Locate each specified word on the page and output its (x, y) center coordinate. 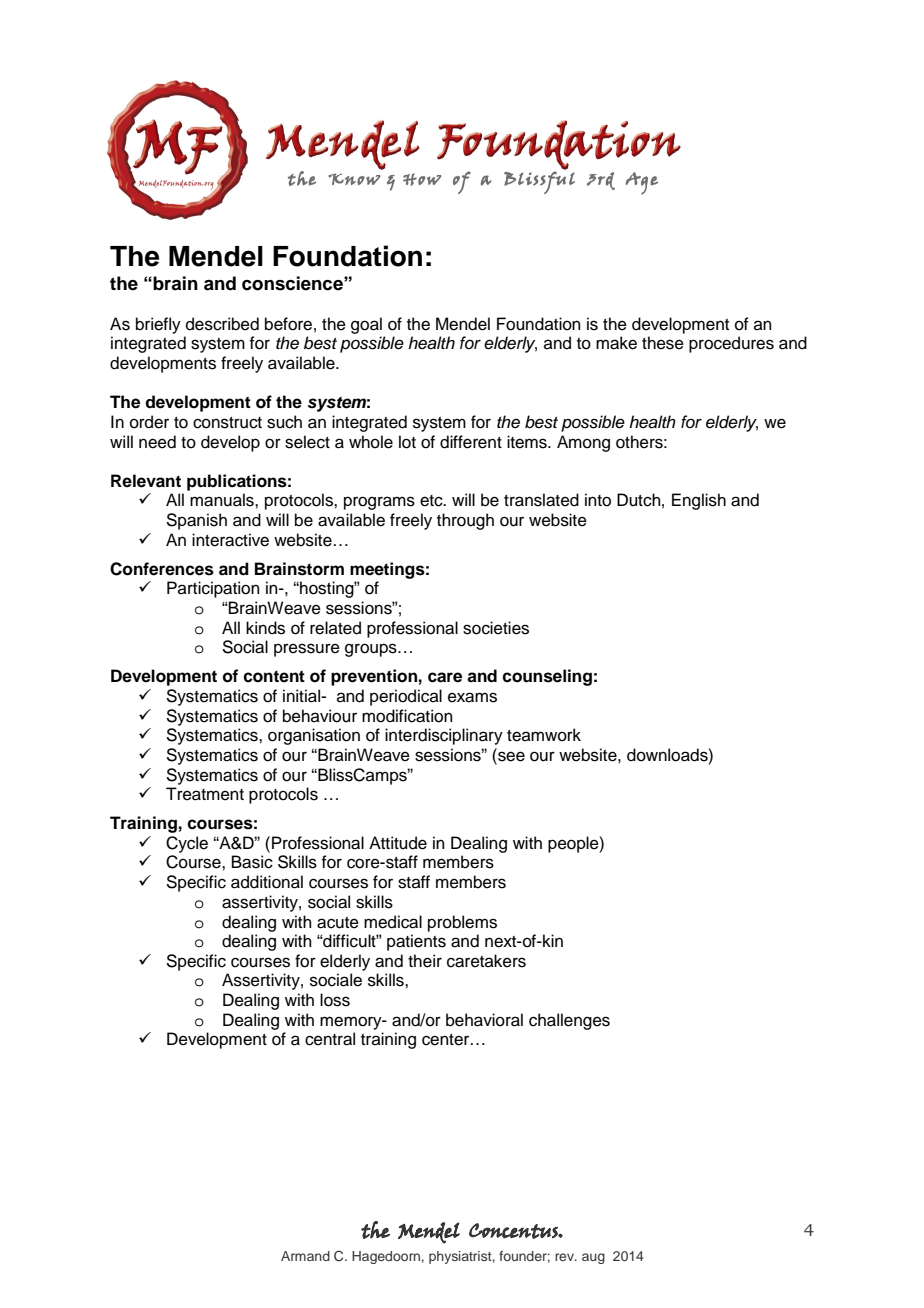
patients (416, 942)
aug (593, 1258)
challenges (569, 1021)
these (663, 343)
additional (267, 882)
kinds (265, 628)
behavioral (484, 1020)
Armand (305, 1256)
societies (496, 628)
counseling (547, 677)
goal (366, 325)
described (222, 324)
